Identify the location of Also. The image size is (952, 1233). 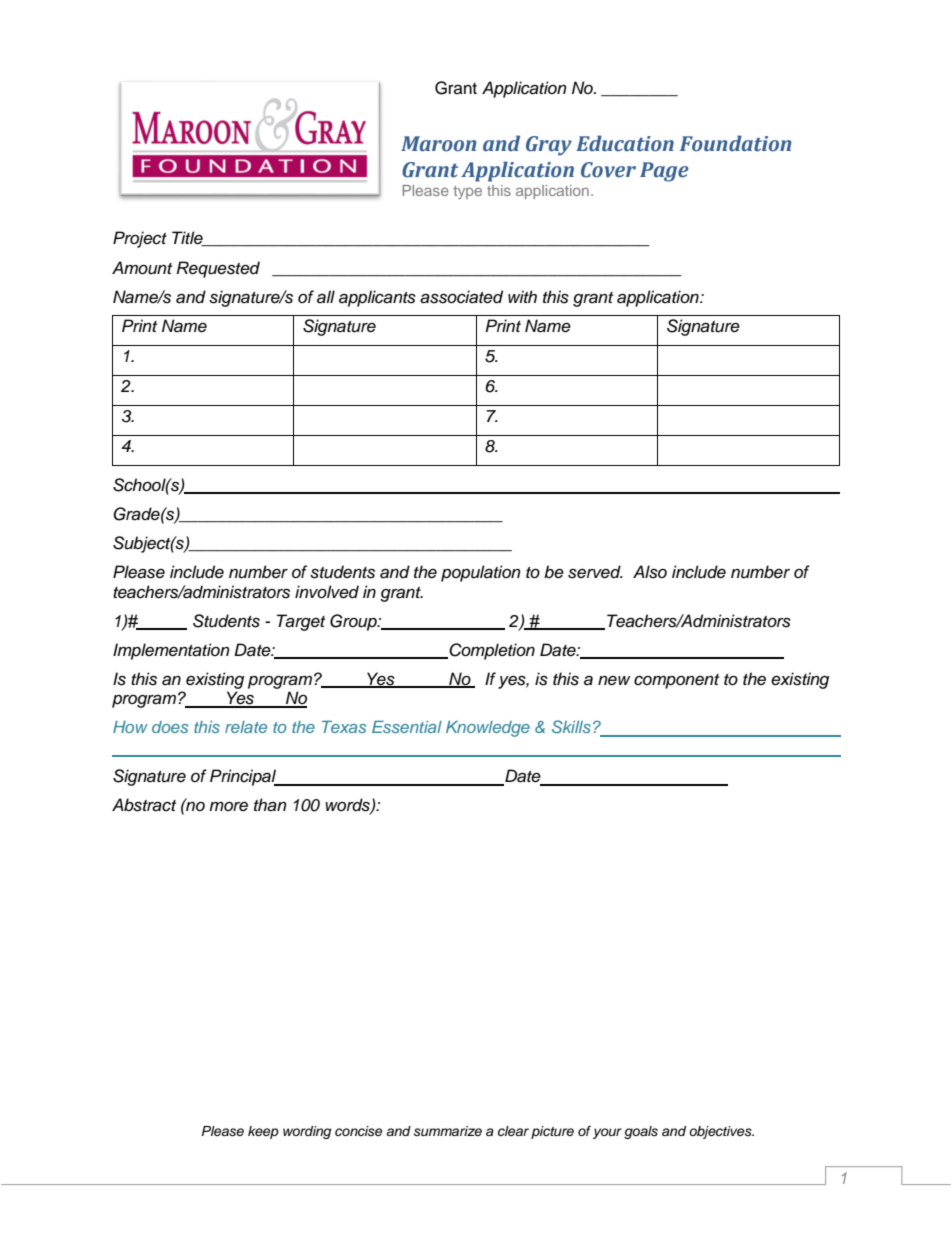
(650, 572).
